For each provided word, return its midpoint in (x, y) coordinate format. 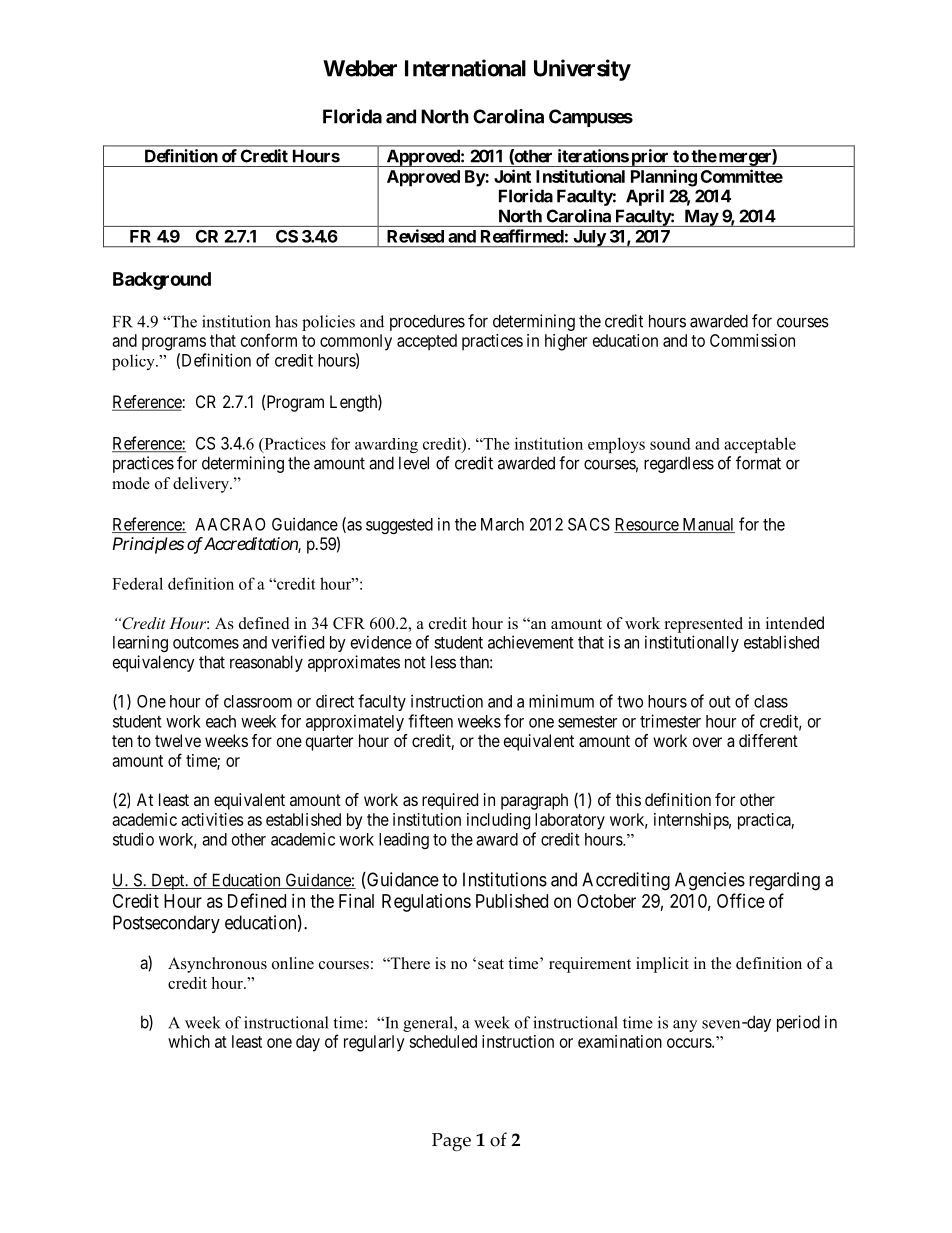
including (498, 821)
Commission (752, 340)
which (189, 1041)
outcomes (206, 643)
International (465, 68)
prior (650, 158)
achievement (531, 642)
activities (212, 819)
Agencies (710, 881)
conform (269, 340)
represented (704, 625)
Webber (360, 68)
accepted (427, 342)
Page (451, 1142)
